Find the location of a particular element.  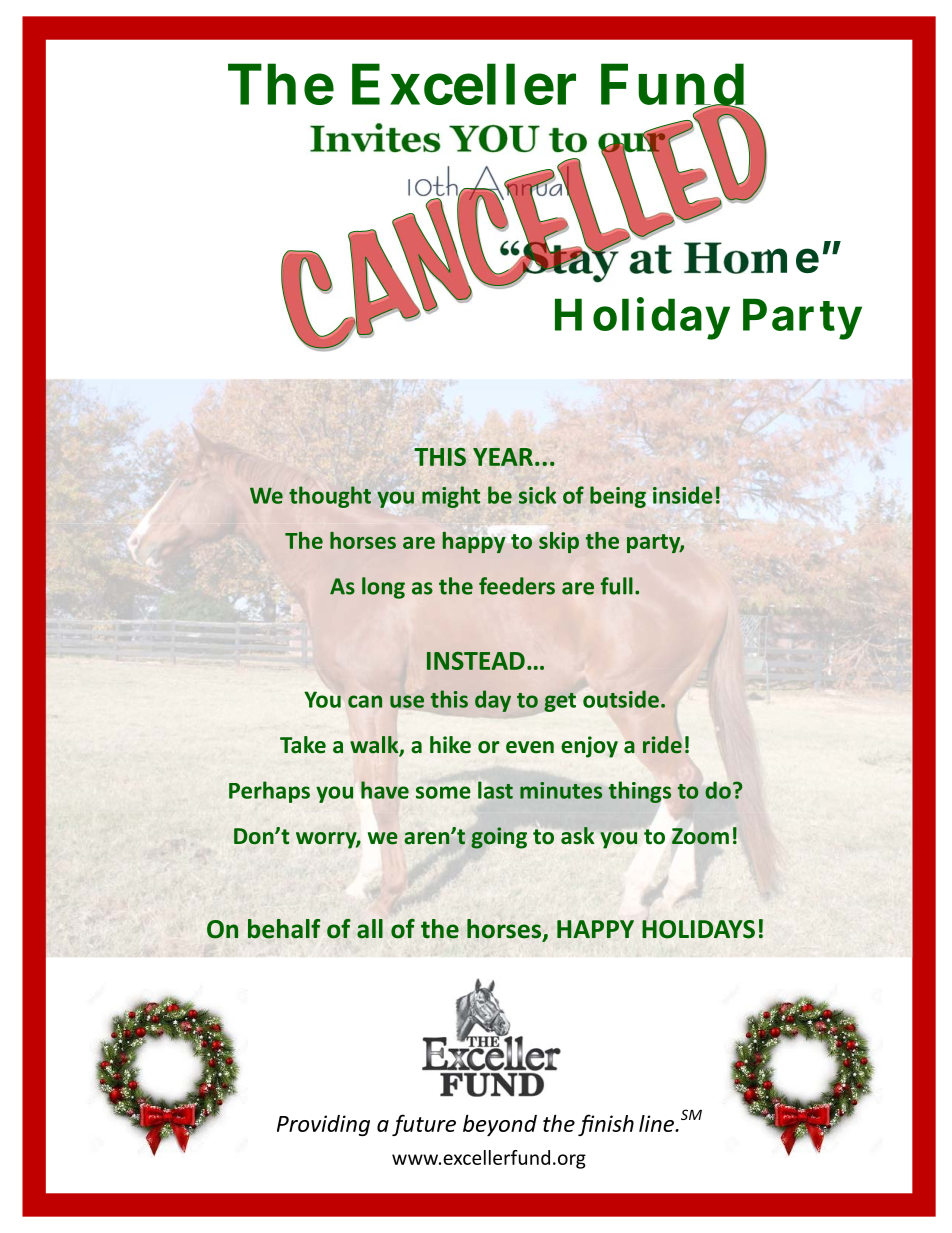

long is located at coordinates (383, 588).
